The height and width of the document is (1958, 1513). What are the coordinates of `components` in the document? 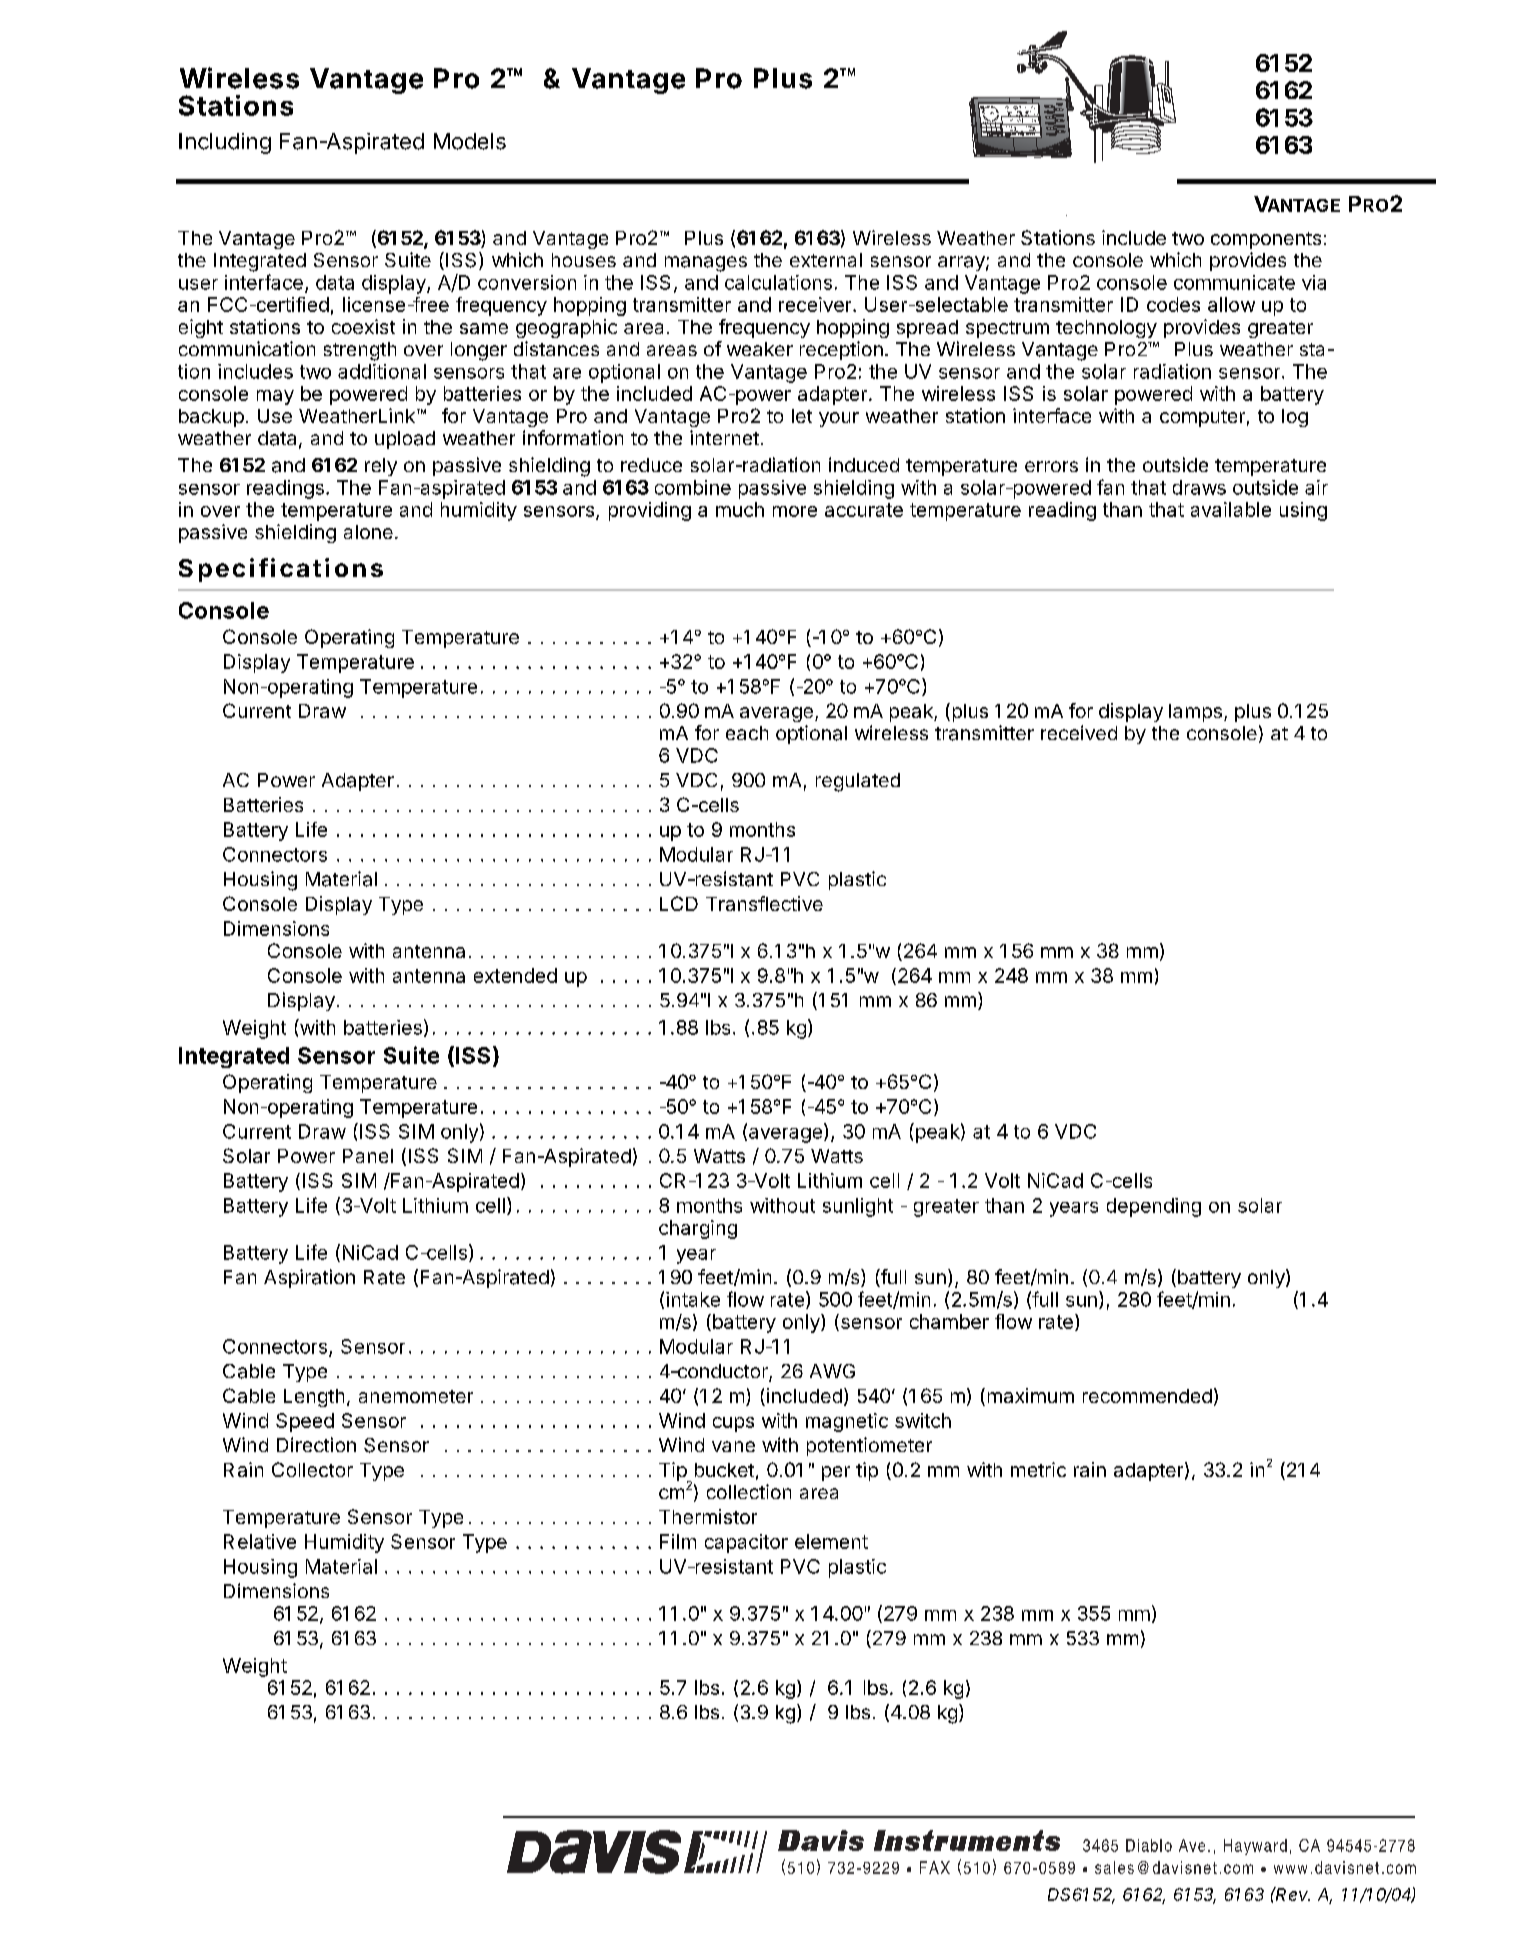 It's located at (1266, 240).
